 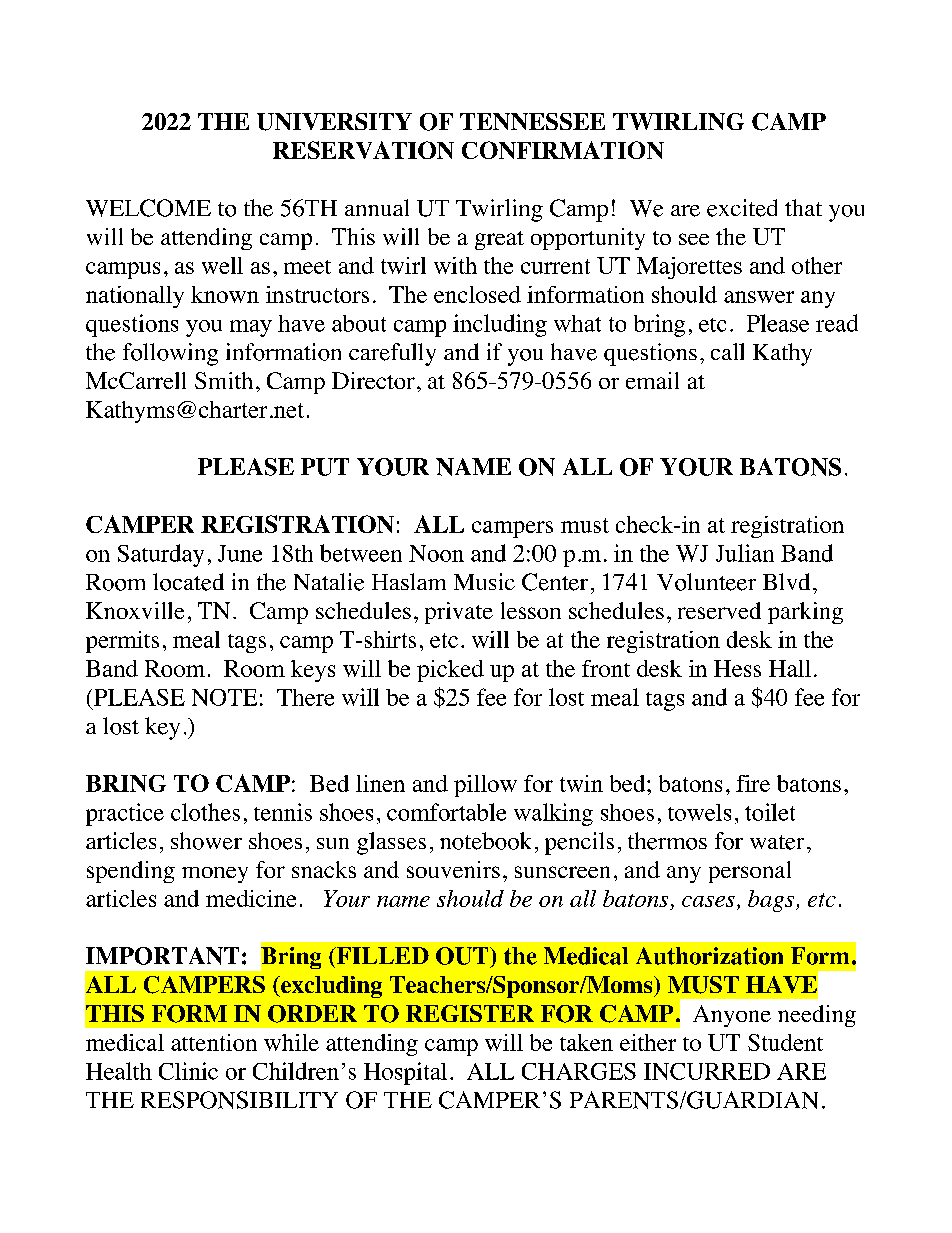 I want to click on Noon, so click(x=436, y=553).
